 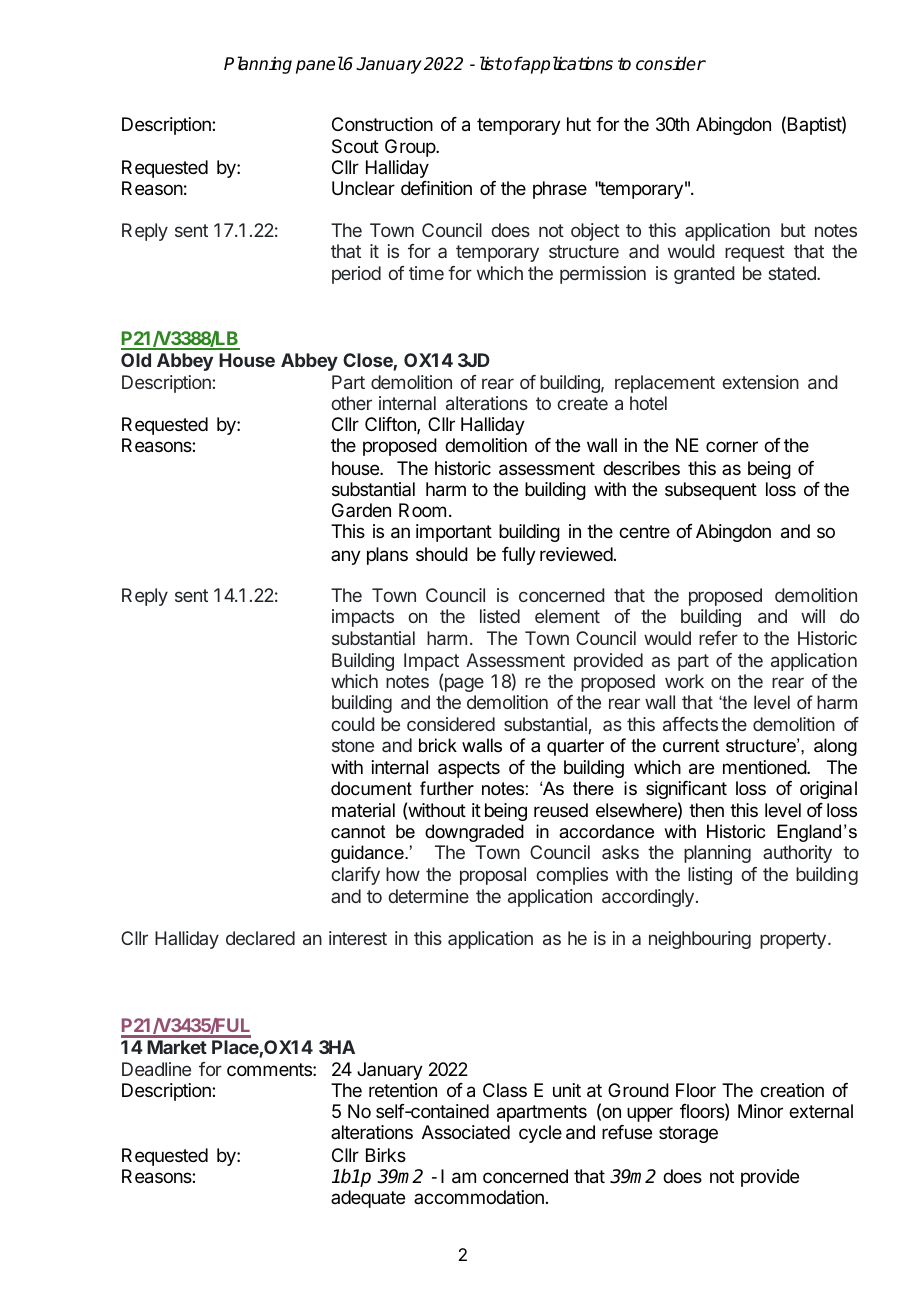 What do you see at coordinates (355, 146) in the screenshot?
I see `Scout` at bounding box center [355, 146].
